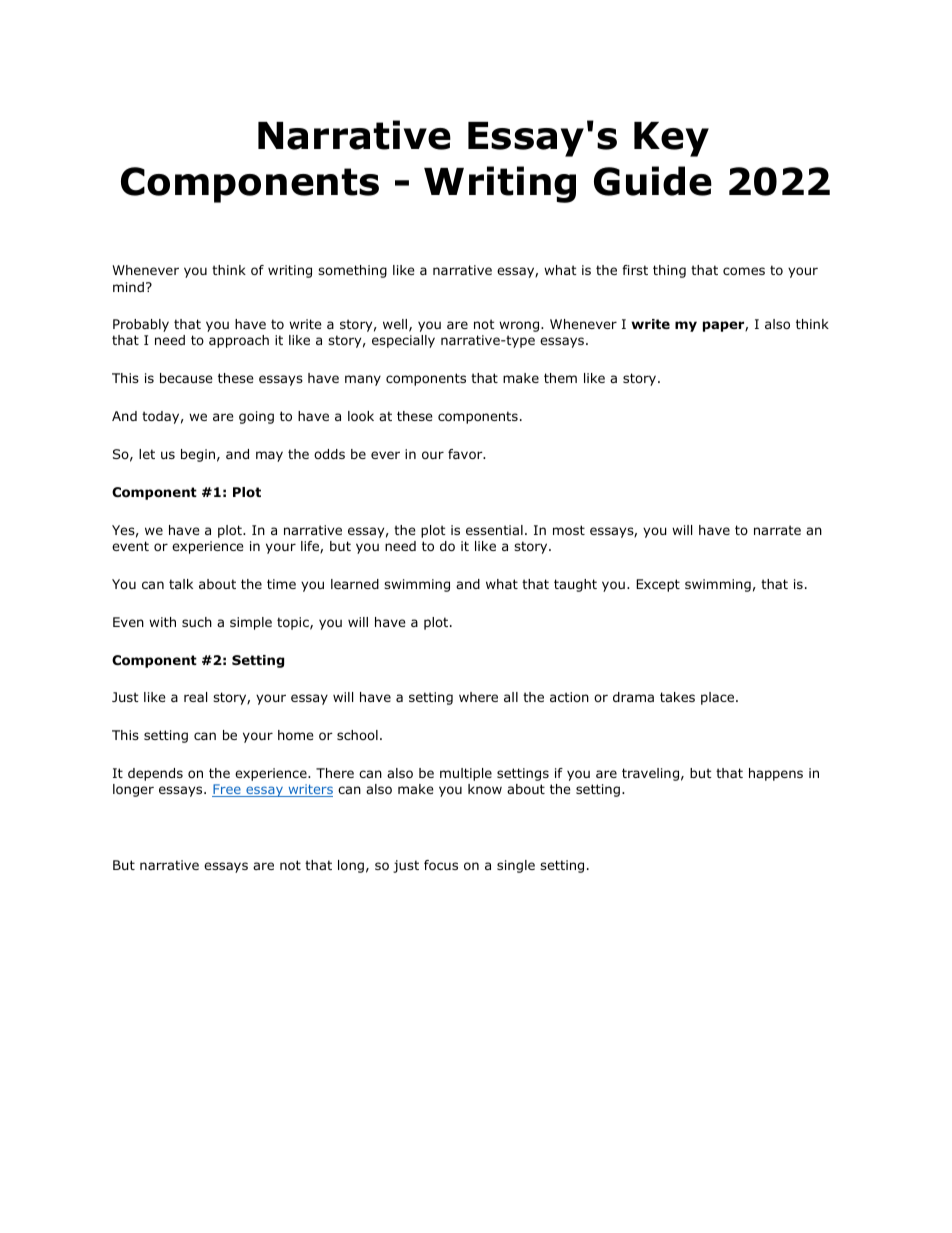 This screenshot has width=952, height=1233. What do you see at coordinates (128, 287) in the screenshot?
I see `mind` at bounding box center [128, 287].
